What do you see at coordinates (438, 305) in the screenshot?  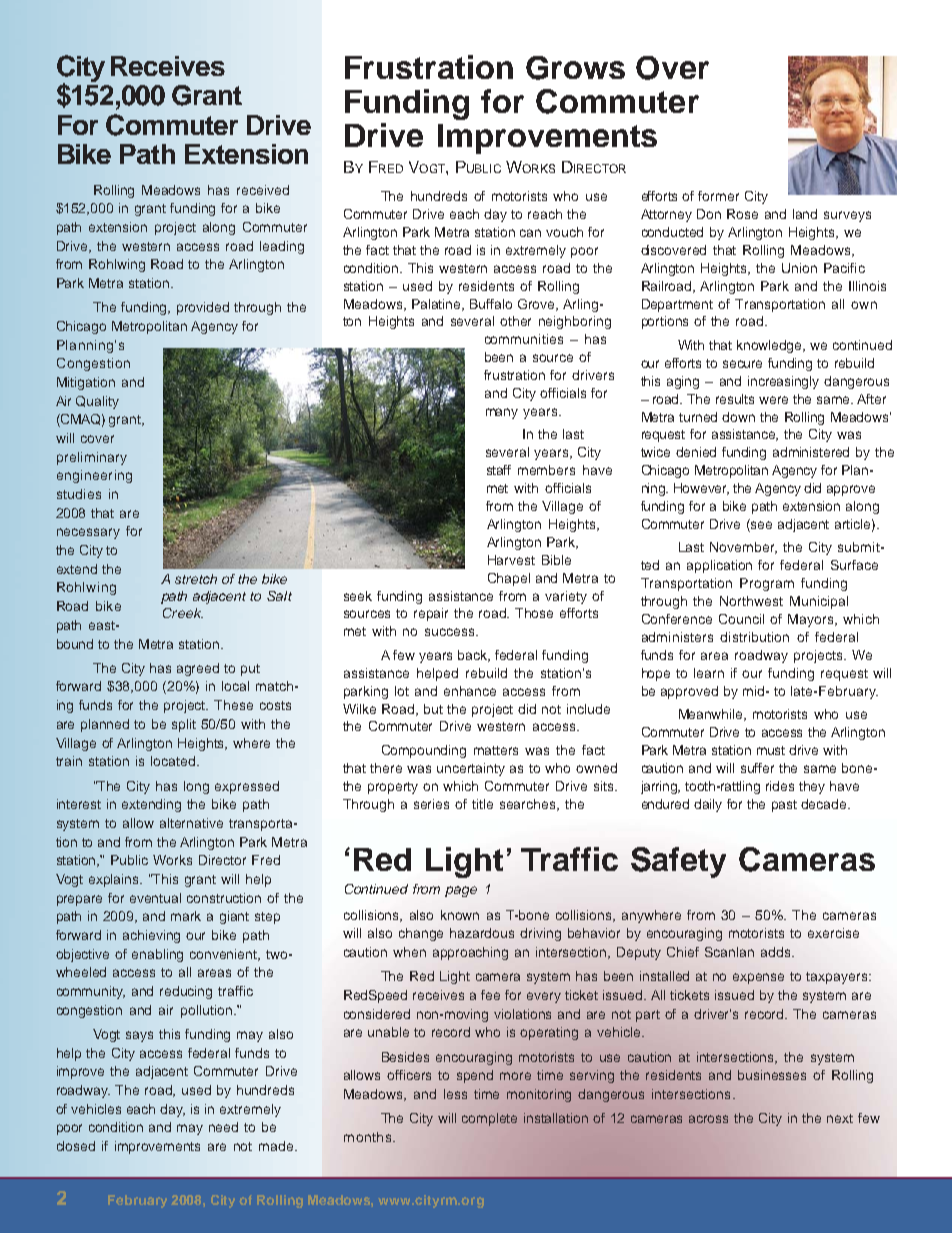 I see `Palatine` at bounding box center [438, 305].
